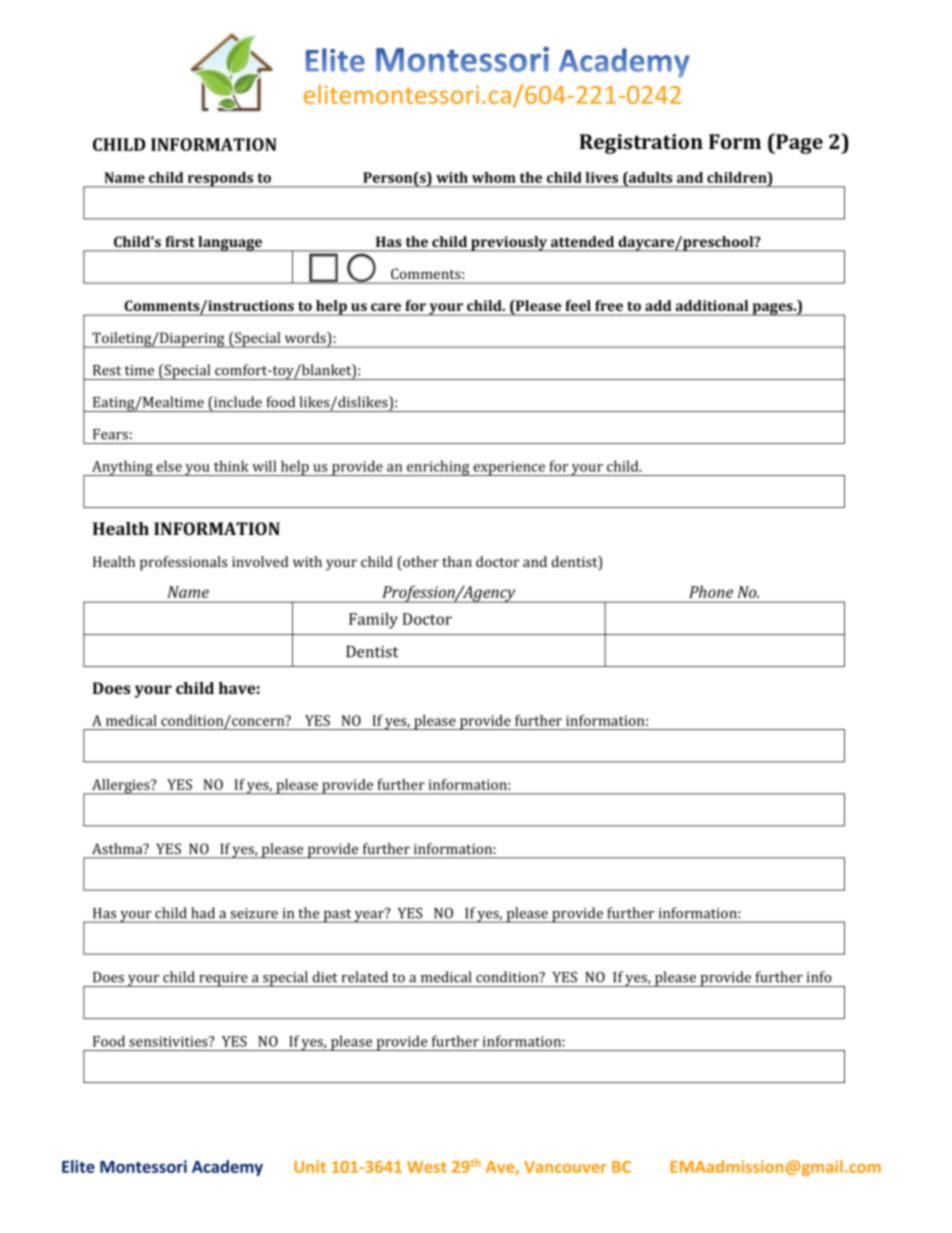 Image resolution: width=952 pixels, height=1233 pixels. Describe the element at coordinates (494, 177) in the screenshot. I see `whom` at that location.
